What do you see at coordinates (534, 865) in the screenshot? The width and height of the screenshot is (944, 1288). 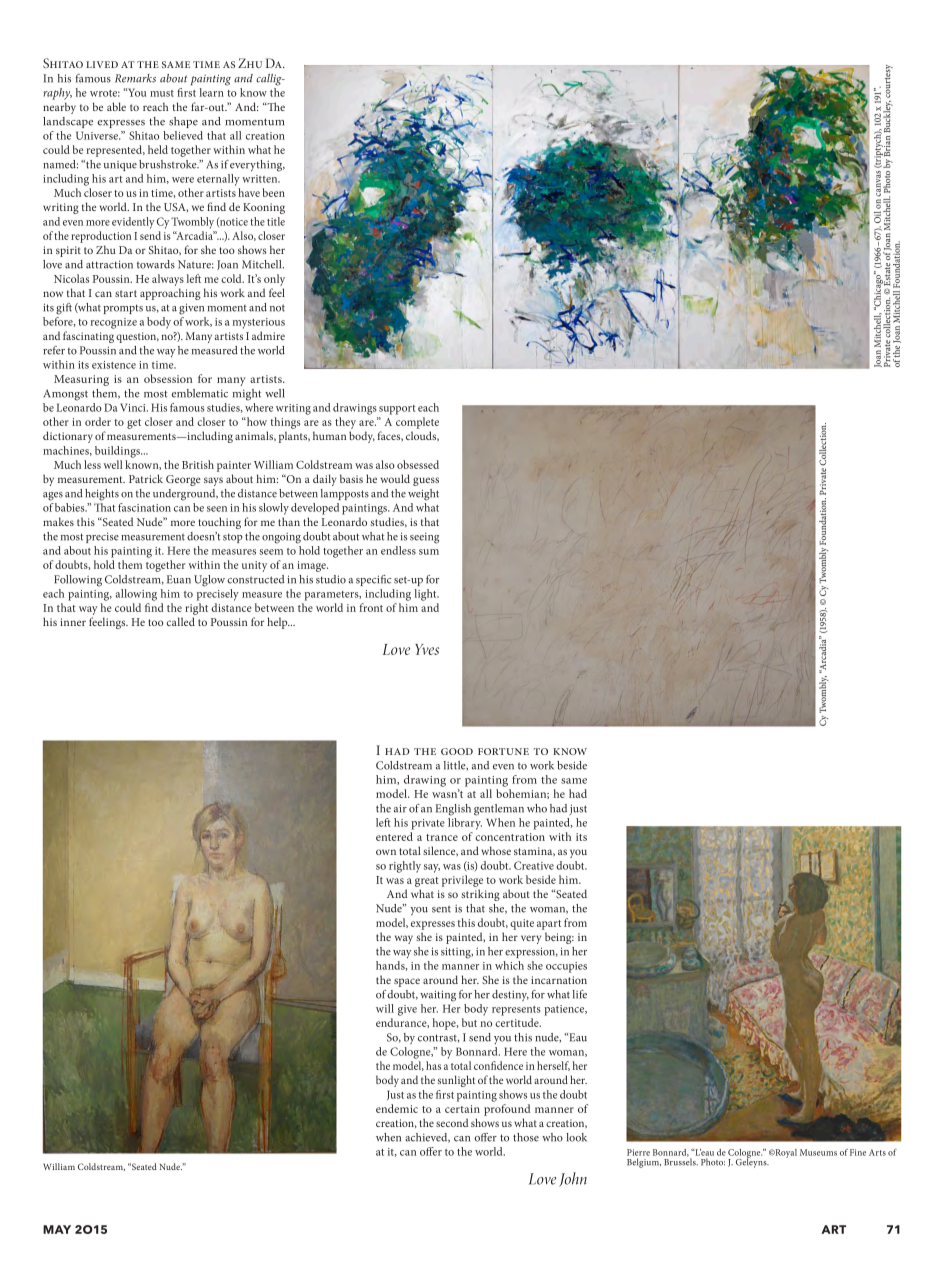 I see `Creative` at bounding box center [534, 865].
